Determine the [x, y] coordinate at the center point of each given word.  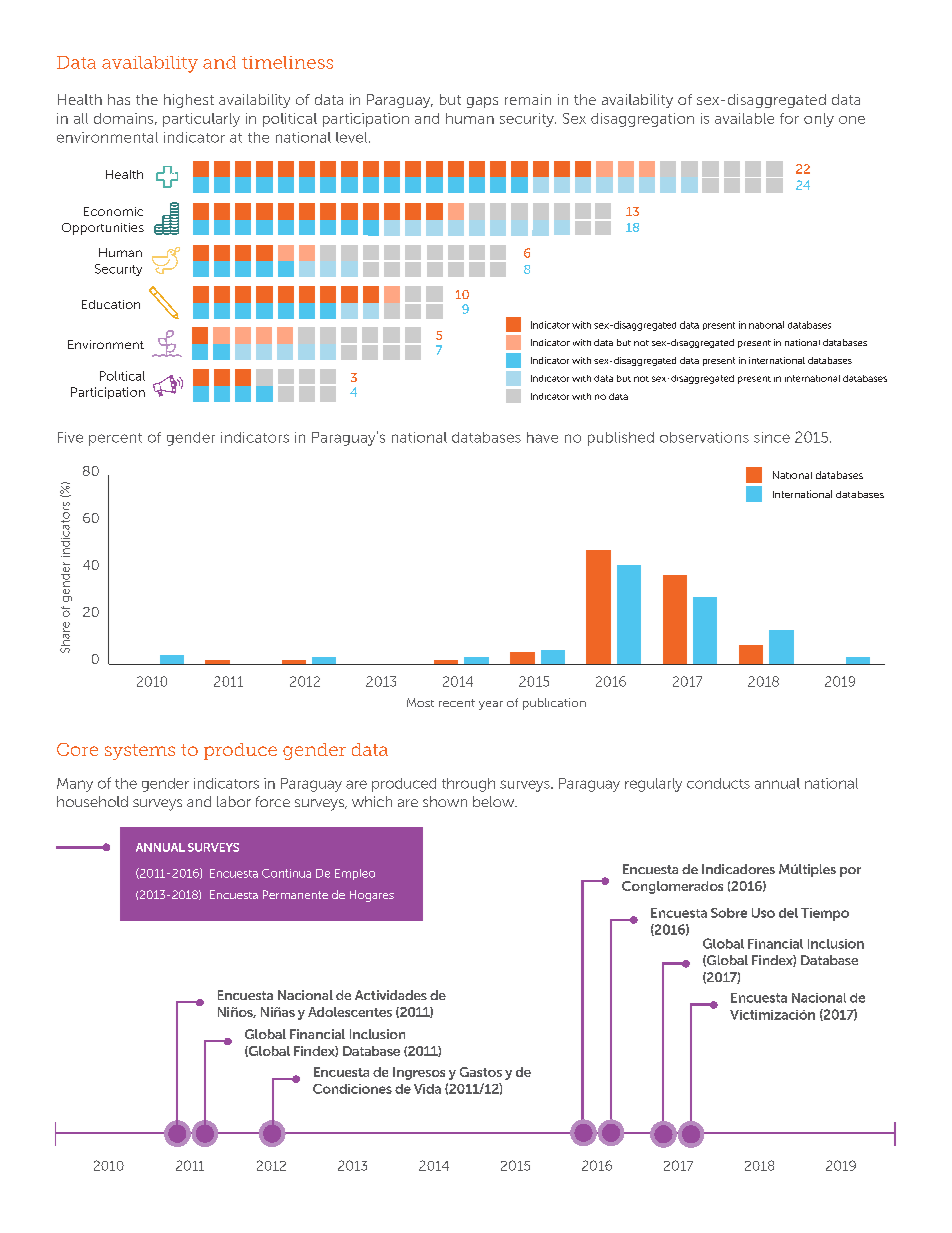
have [542, 437]
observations [704, 437]
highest [189, 101]
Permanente [295, 894]
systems [140, 752]
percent [115, 439]
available [744, 118]
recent [457, 703]
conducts [718, 783]
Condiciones [352, 1089]
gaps [482, 102]
